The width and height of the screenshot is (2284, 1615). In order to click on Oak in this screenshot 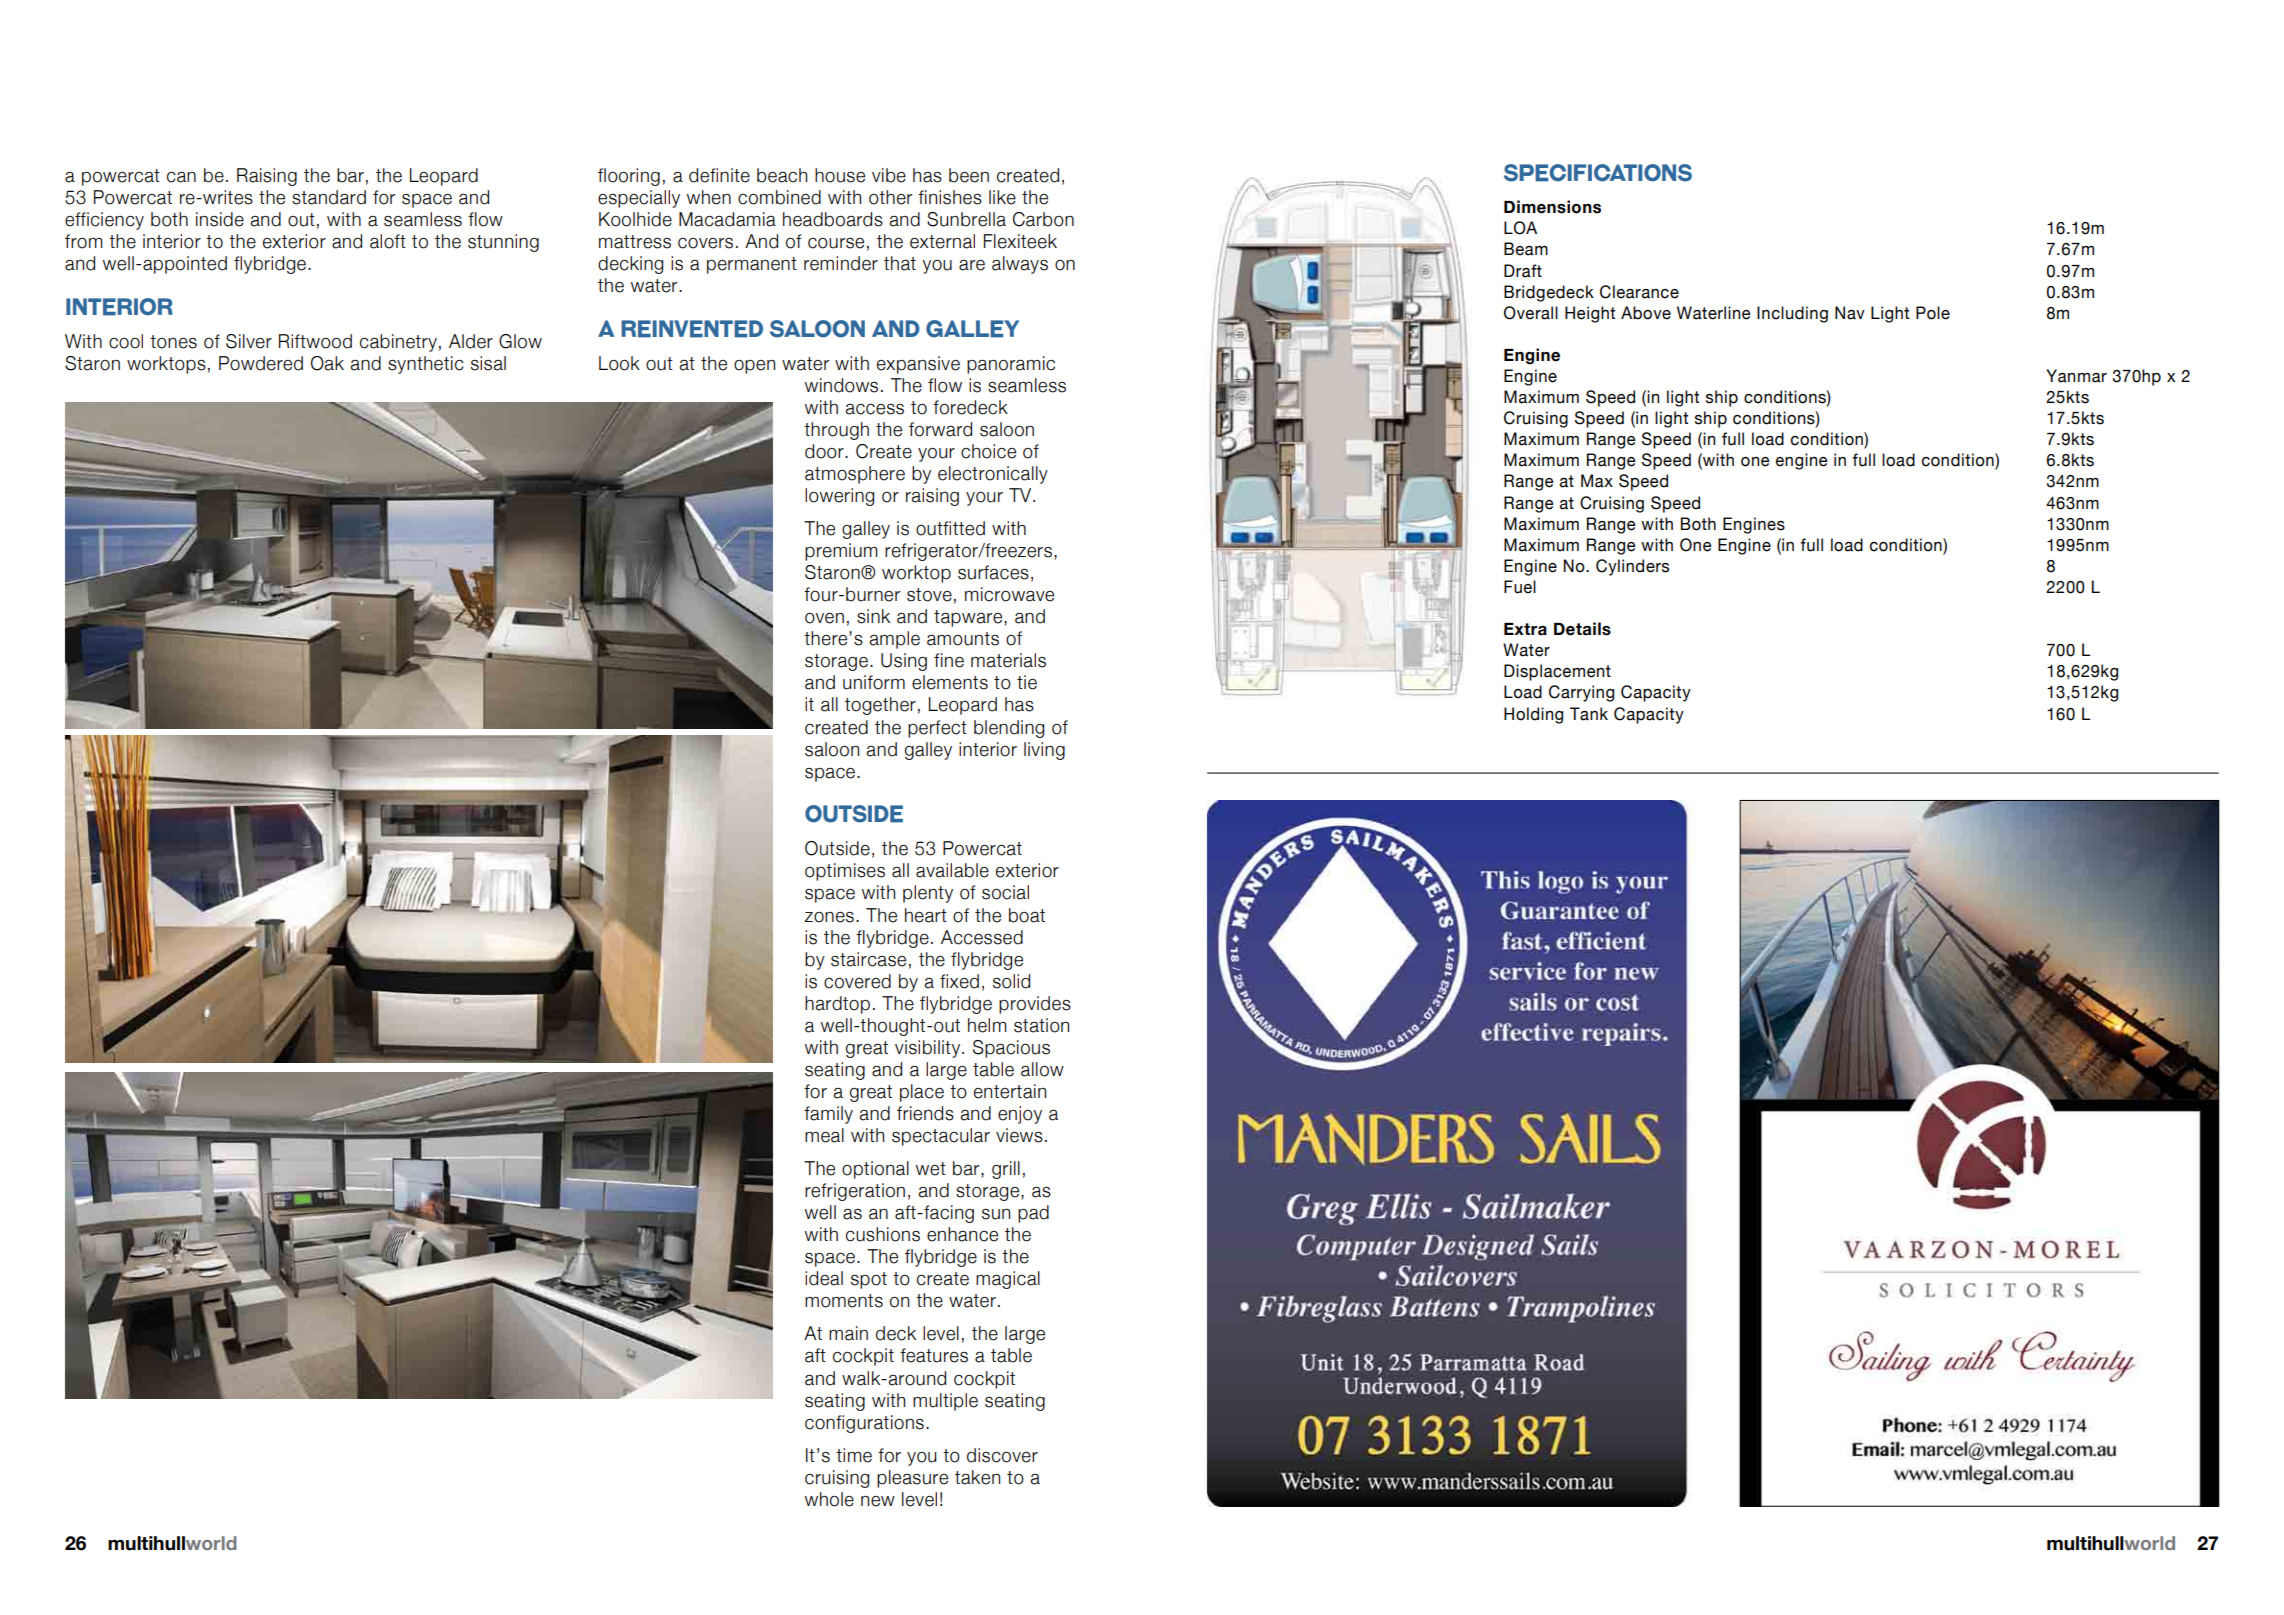, I will do `click(327, 363)`.
